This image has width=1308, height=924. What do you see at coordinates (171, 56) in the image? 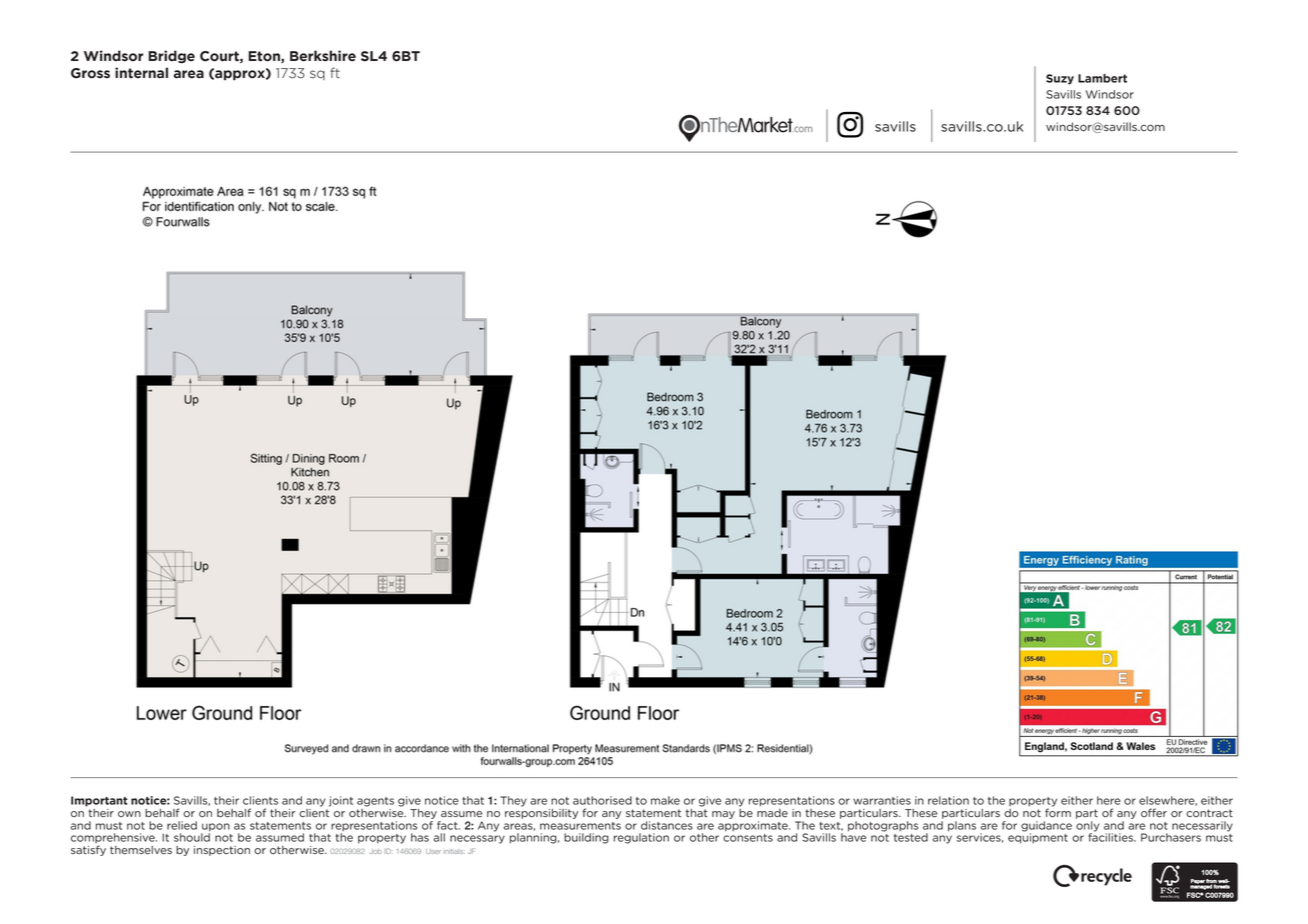
I see `Bridge` at bounding box center [171, 56].
